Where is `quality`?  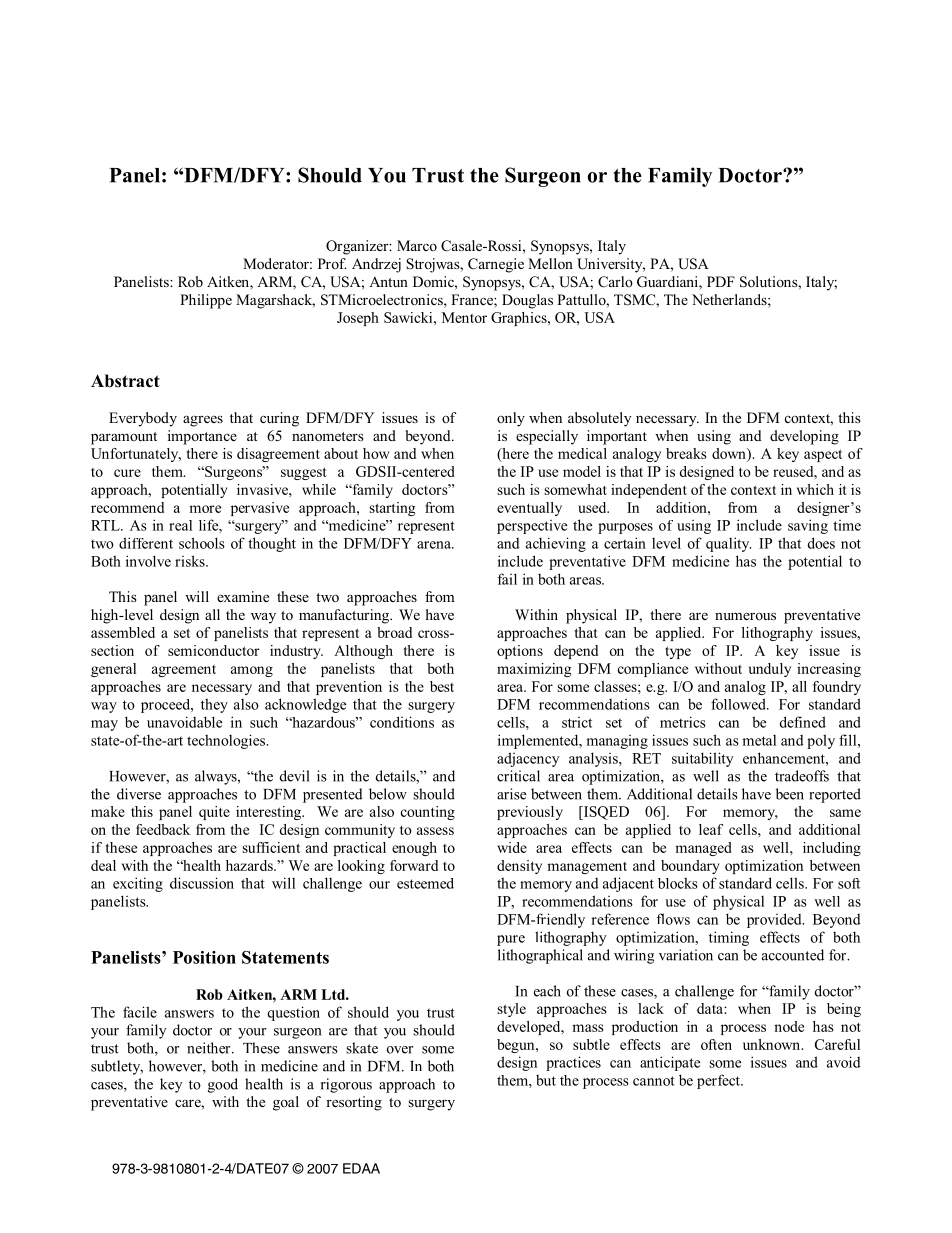 quality is located at coordinates (728, 544).
